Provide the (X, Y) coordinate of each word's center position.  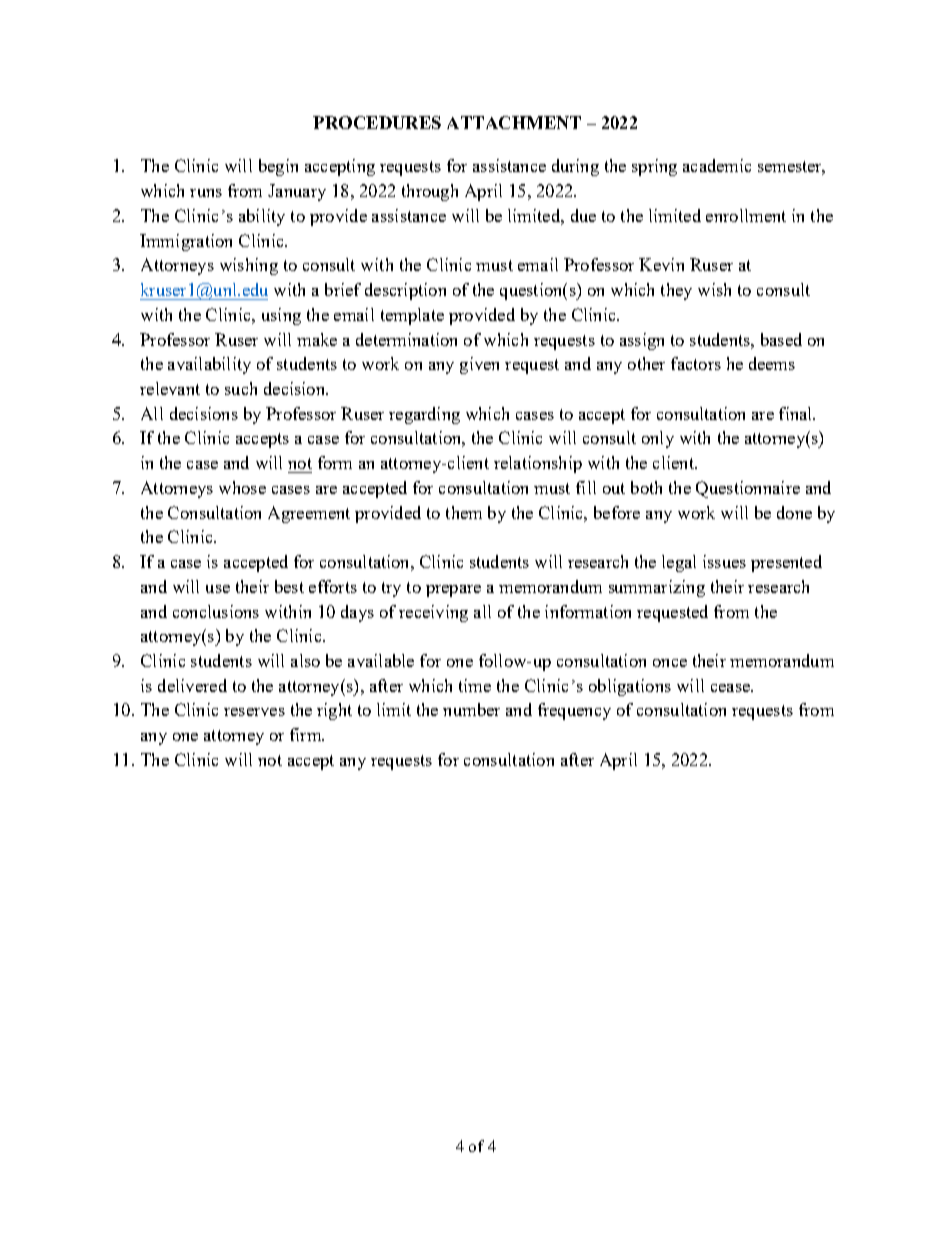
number (471, 709)
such (241, 388)
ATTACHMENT (514, 122)
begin (278, 167)
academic (717, 165)
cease (731, 688)
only (658, 439)
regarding (424, 415)
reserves (254, 712)
